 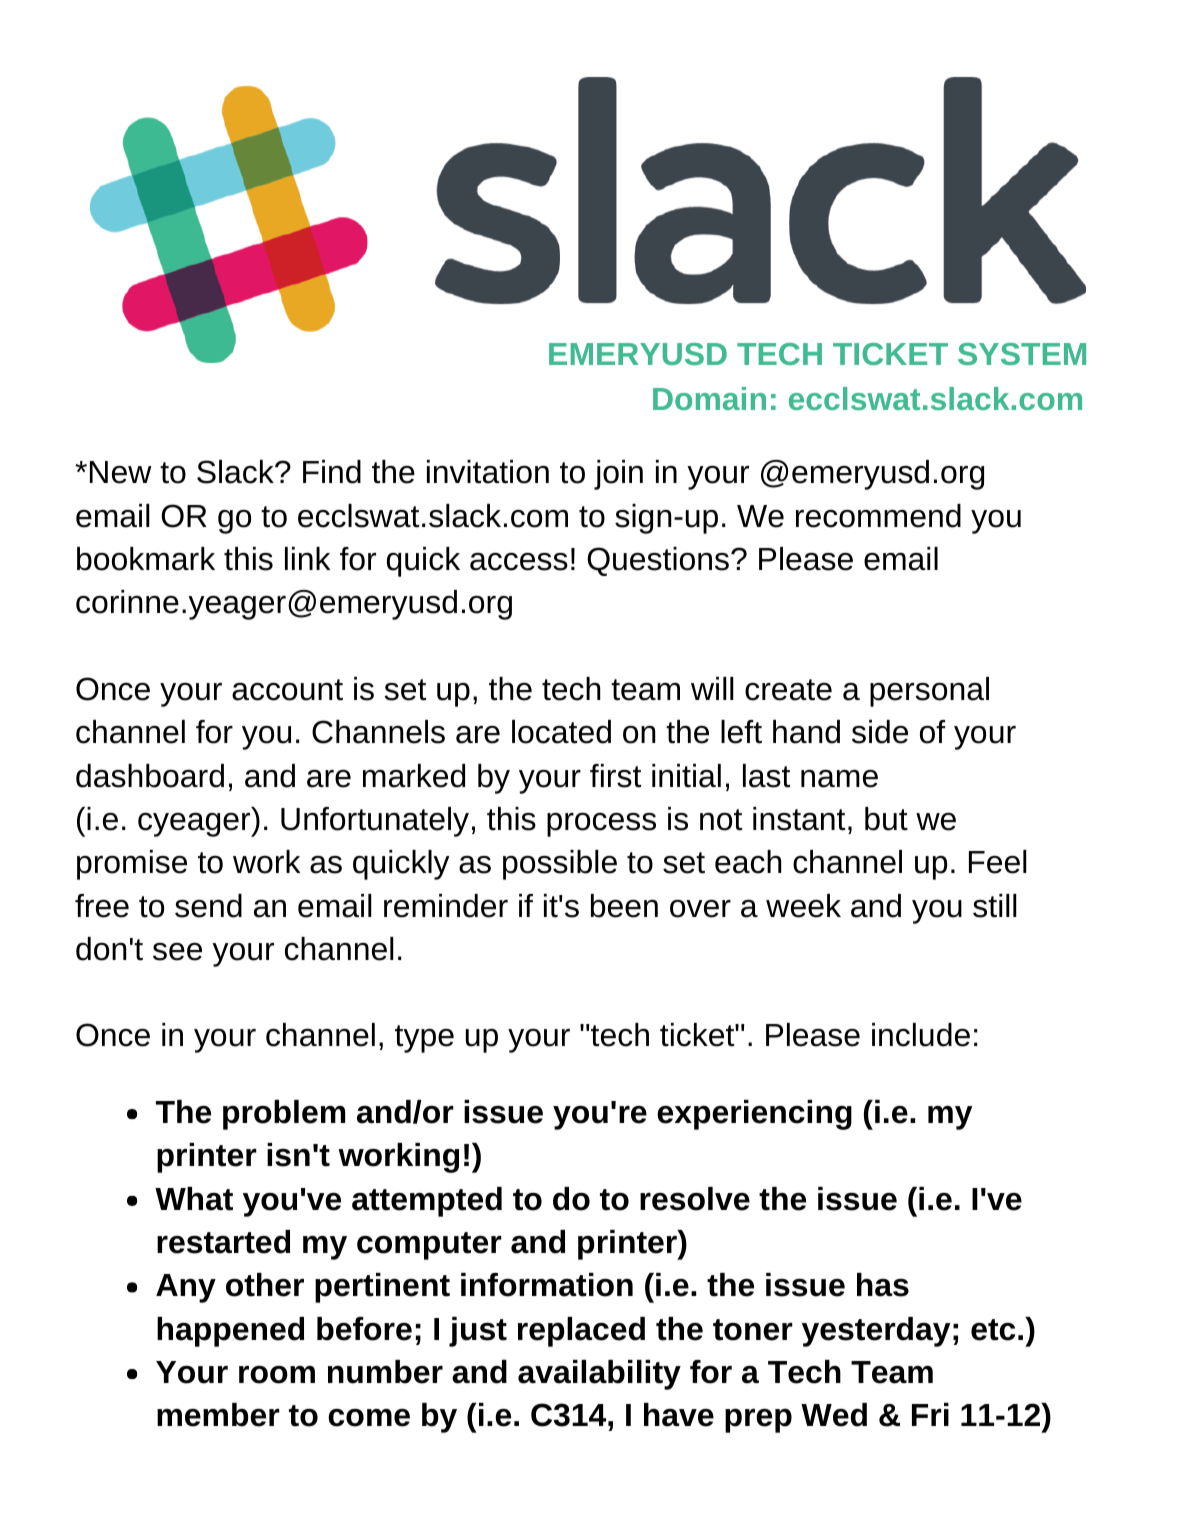 What do you see at coordinates (886, 819) in the page?
I see `but` at bounding box center [886, 819].
